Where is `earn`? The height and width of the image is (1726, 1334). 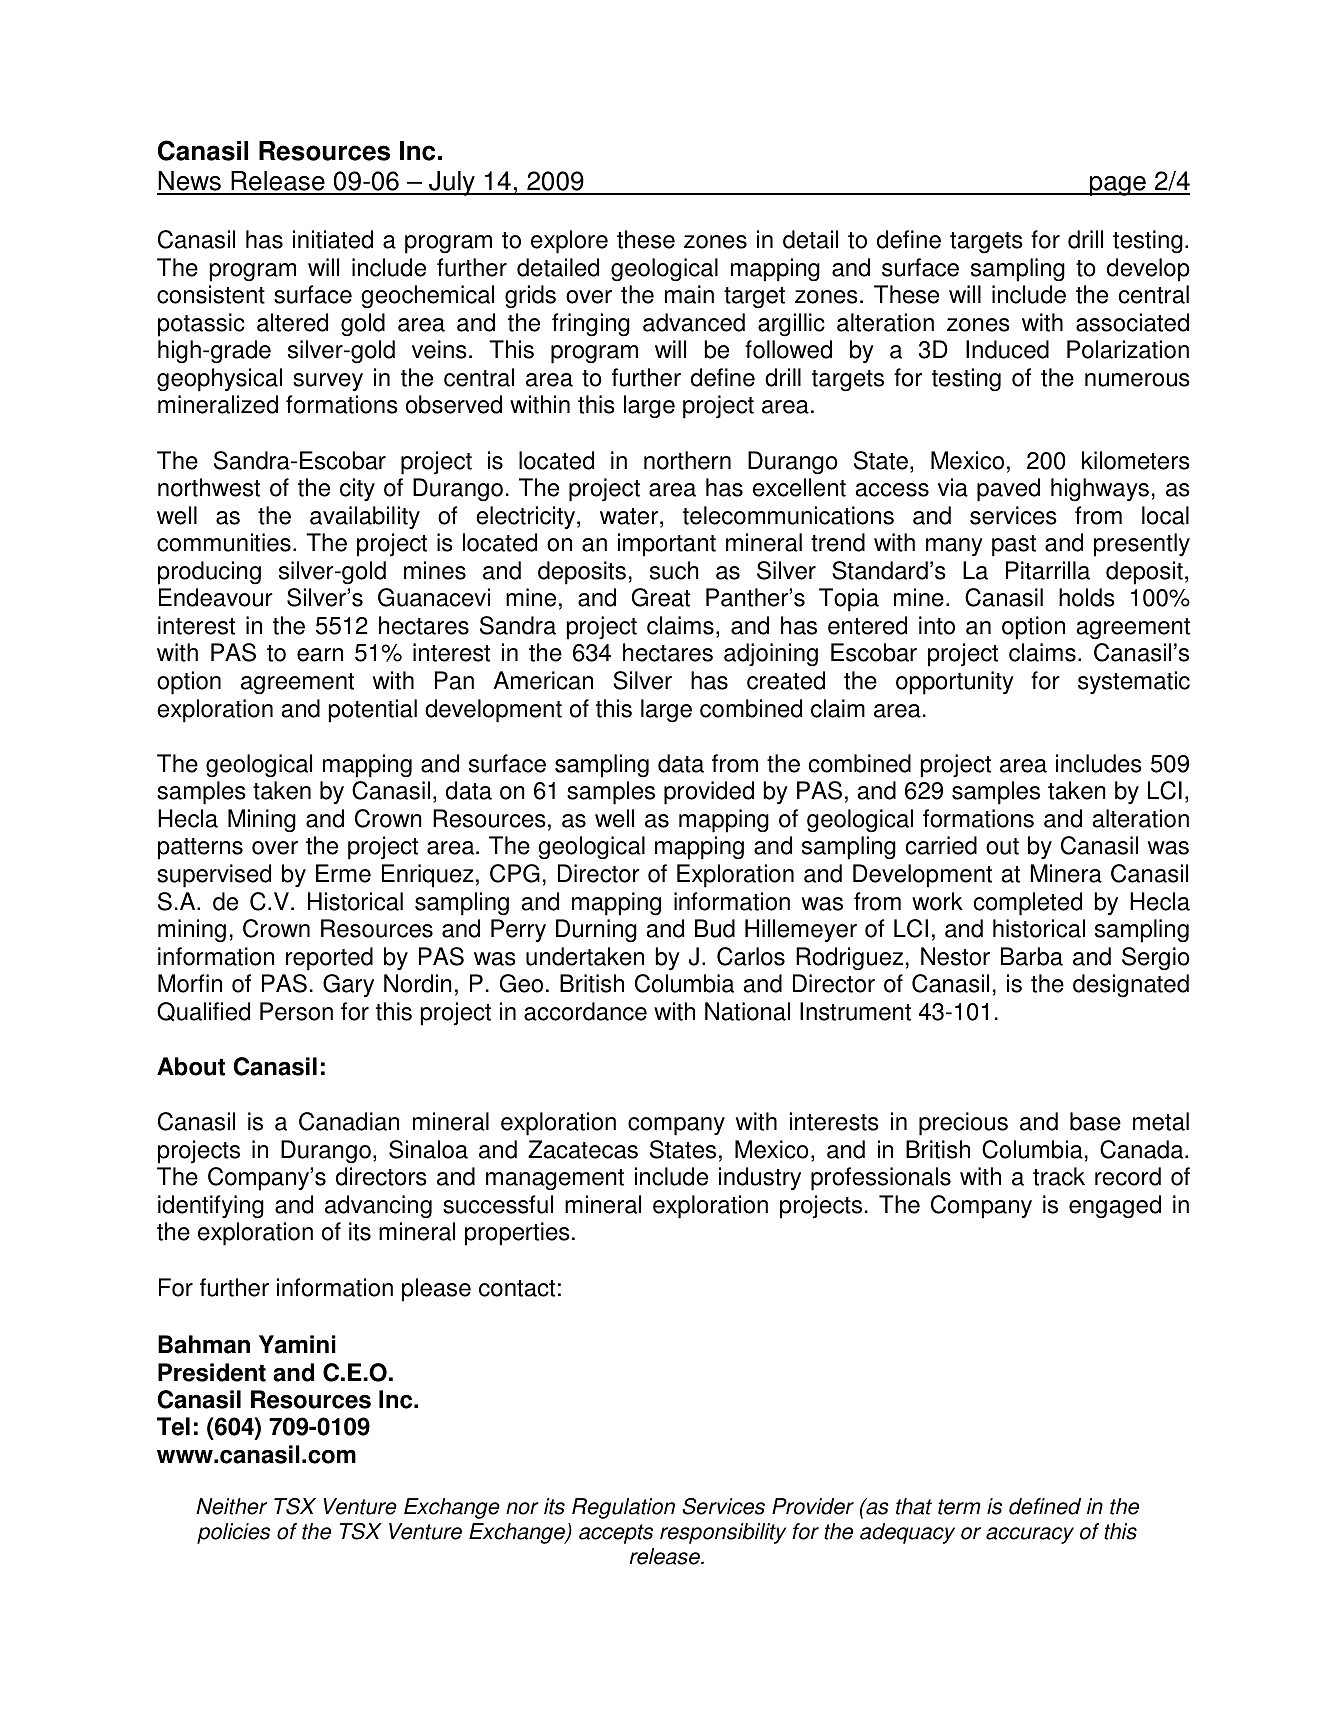 earn is located at coordinates (320, 655).
